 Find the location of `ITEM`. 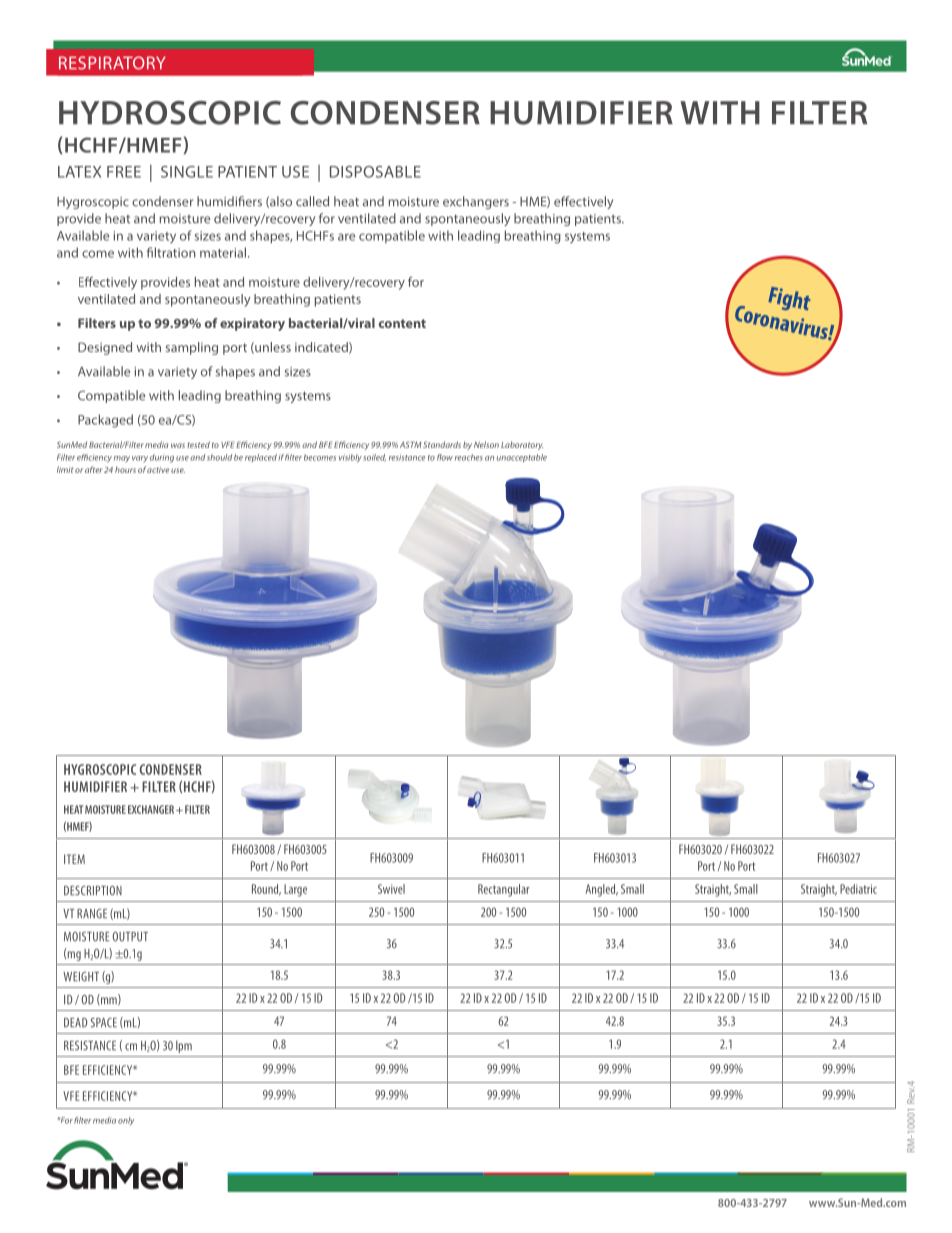

ITEM is located at coordinates (74, 859).
